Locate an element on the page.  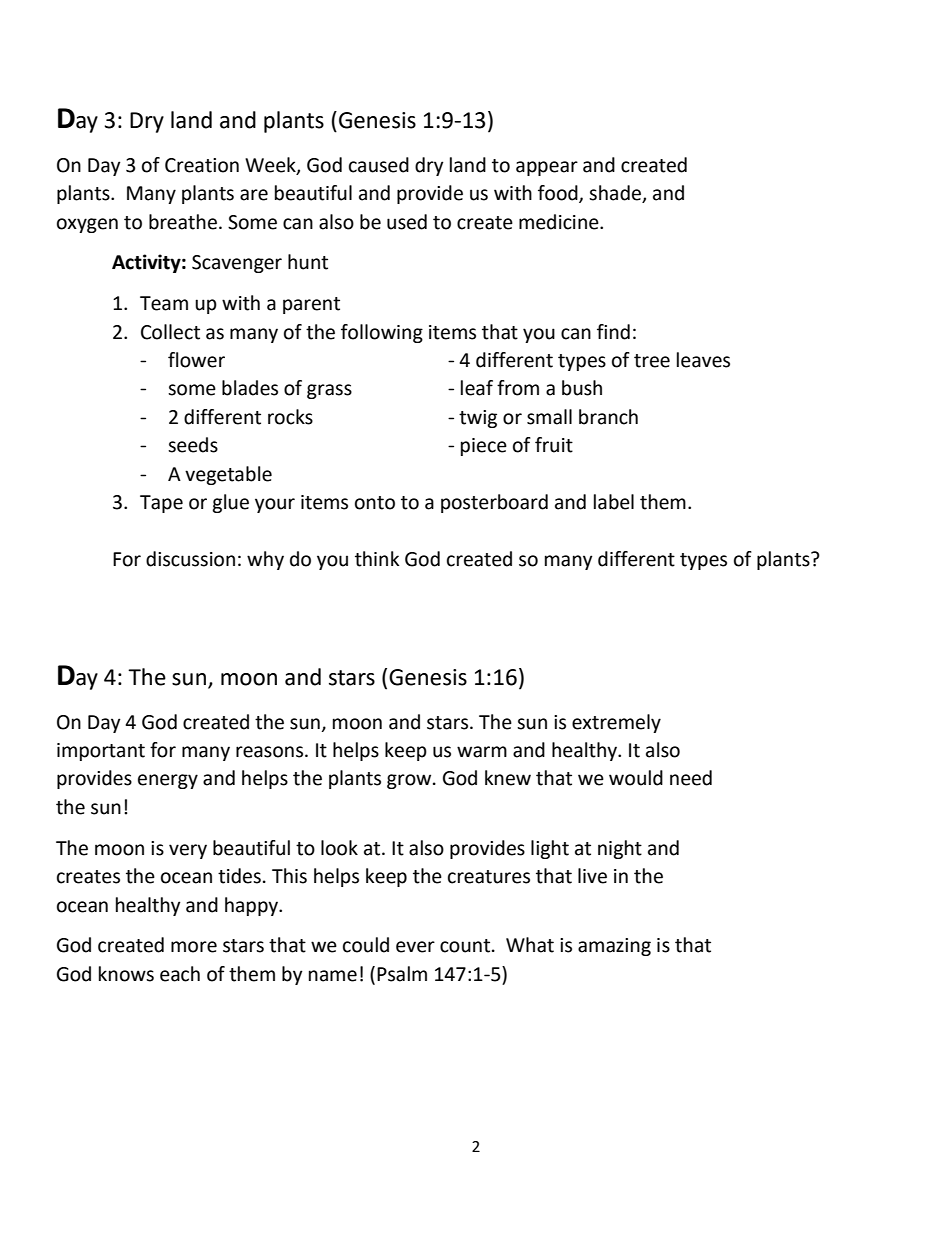
breathe is located at coordinates (183, 222).
